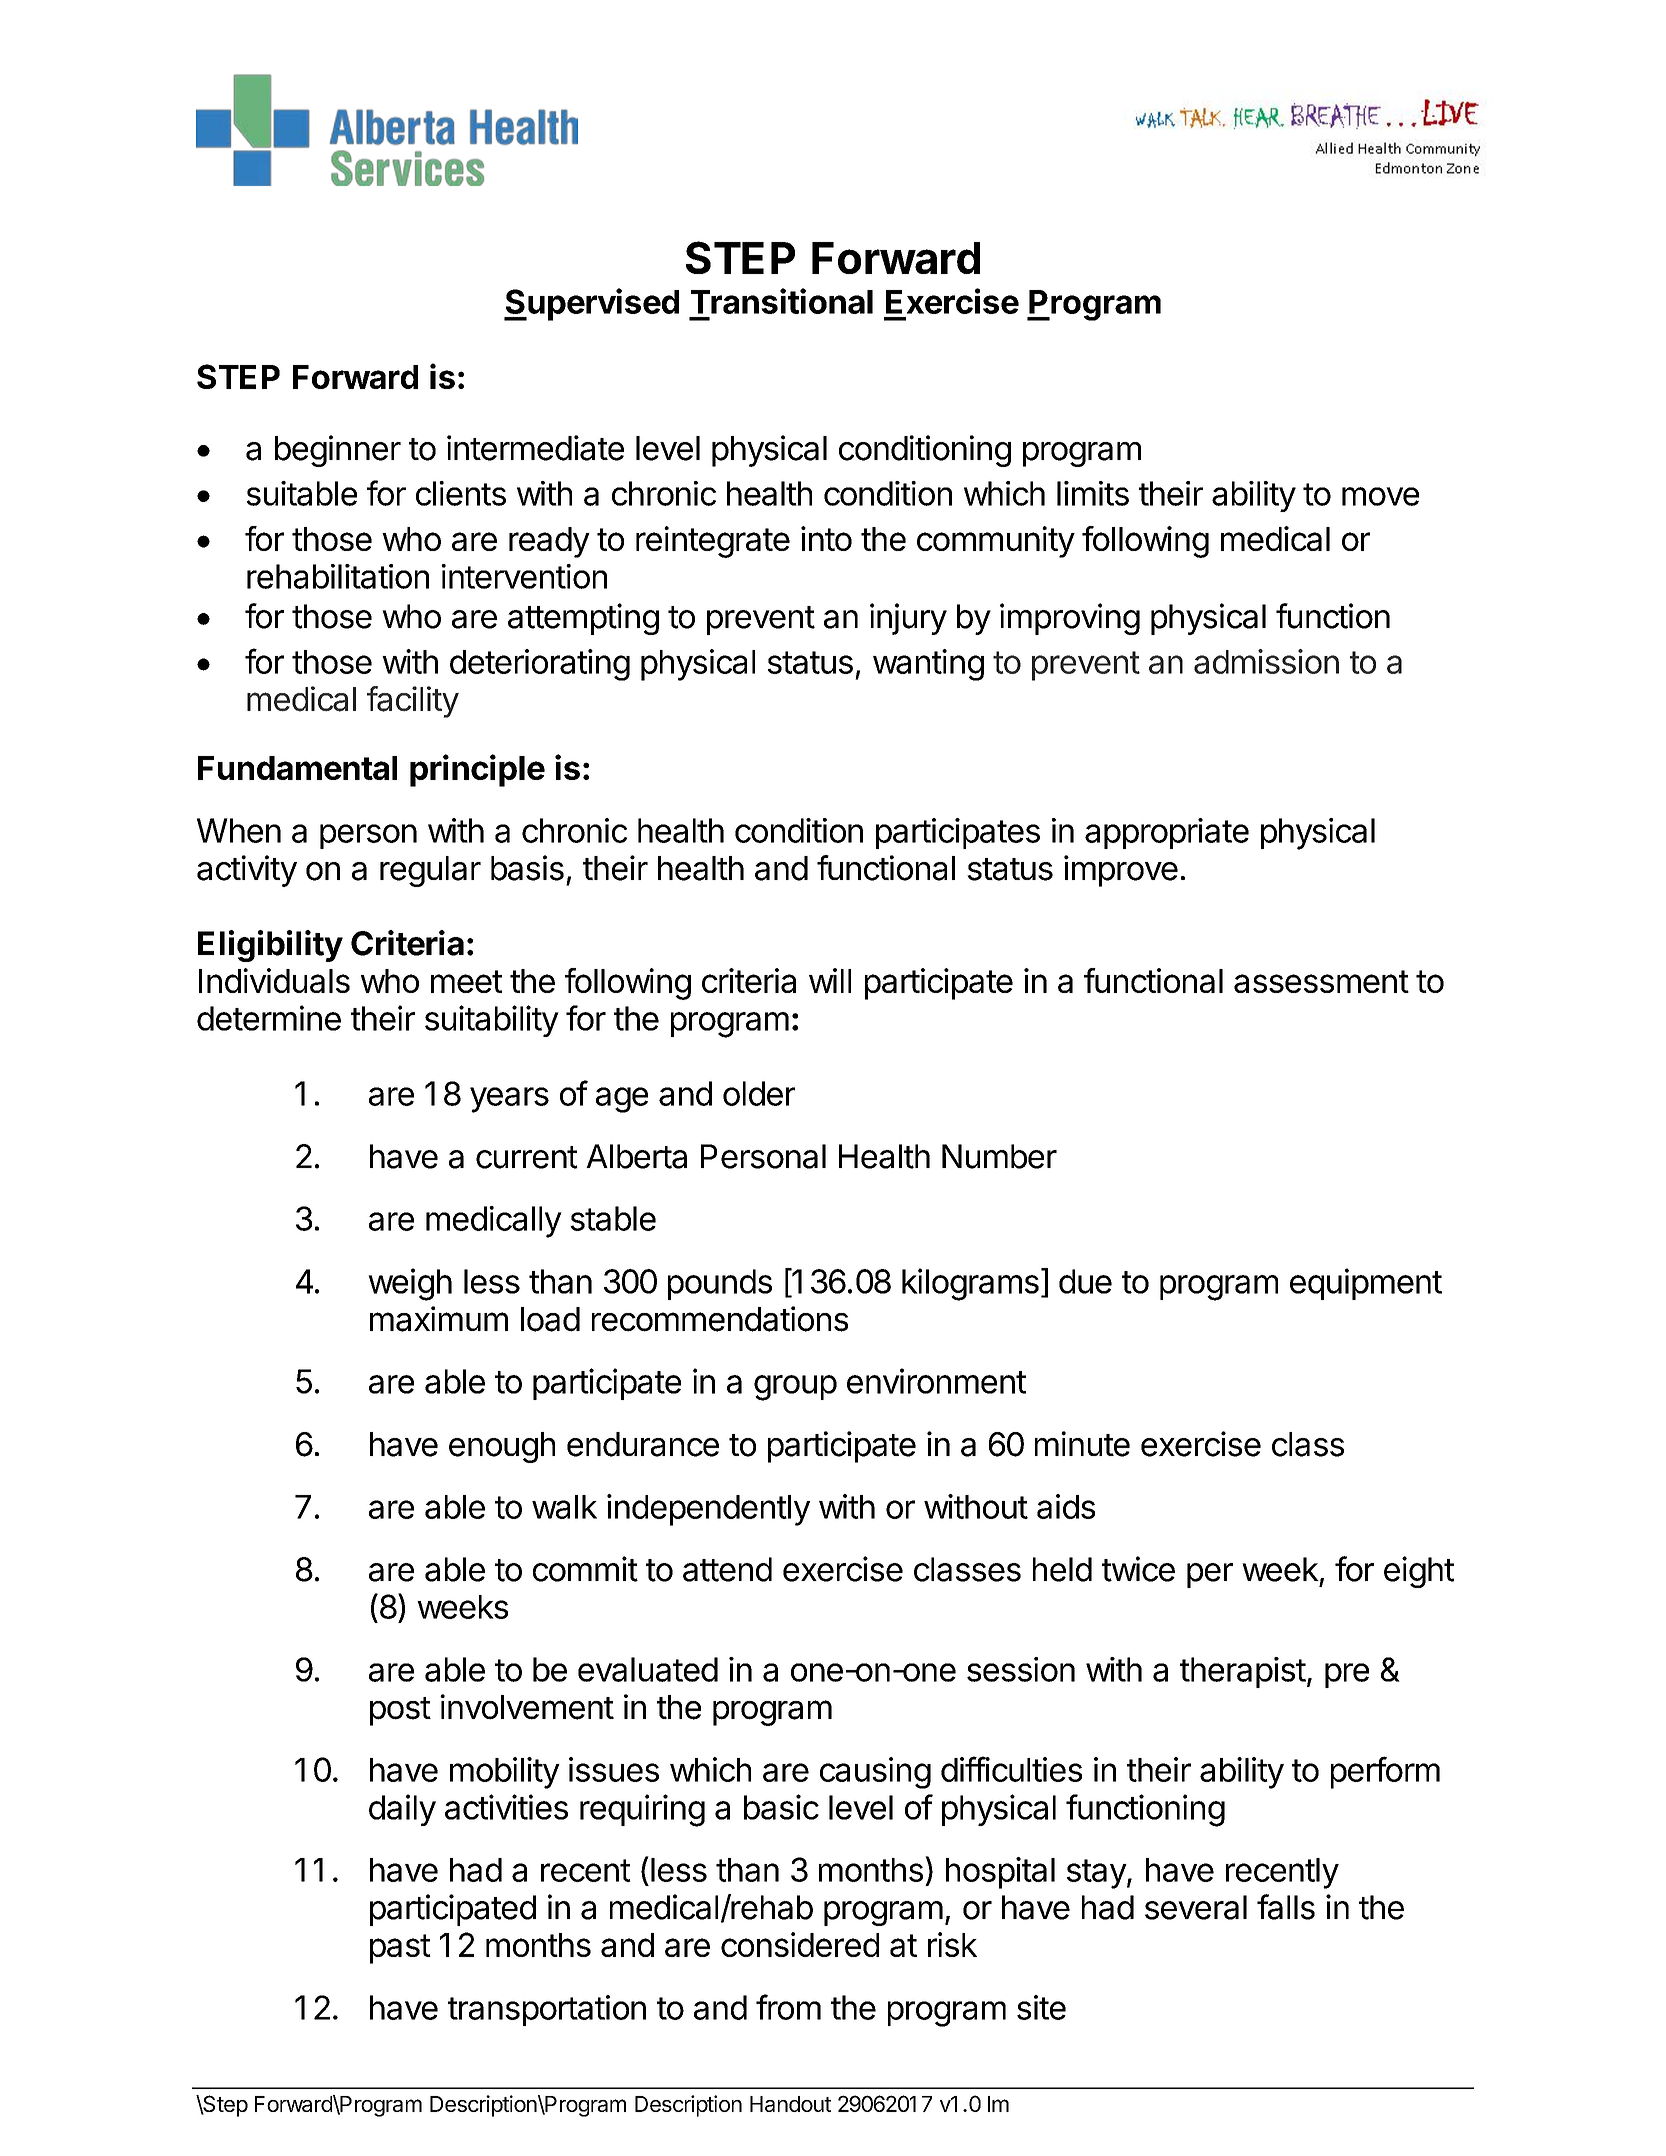 The width and height of the document is (1666, 2156). Describe the element at coordinates (782, 301) in the document. I see `Transitional` at that location.
